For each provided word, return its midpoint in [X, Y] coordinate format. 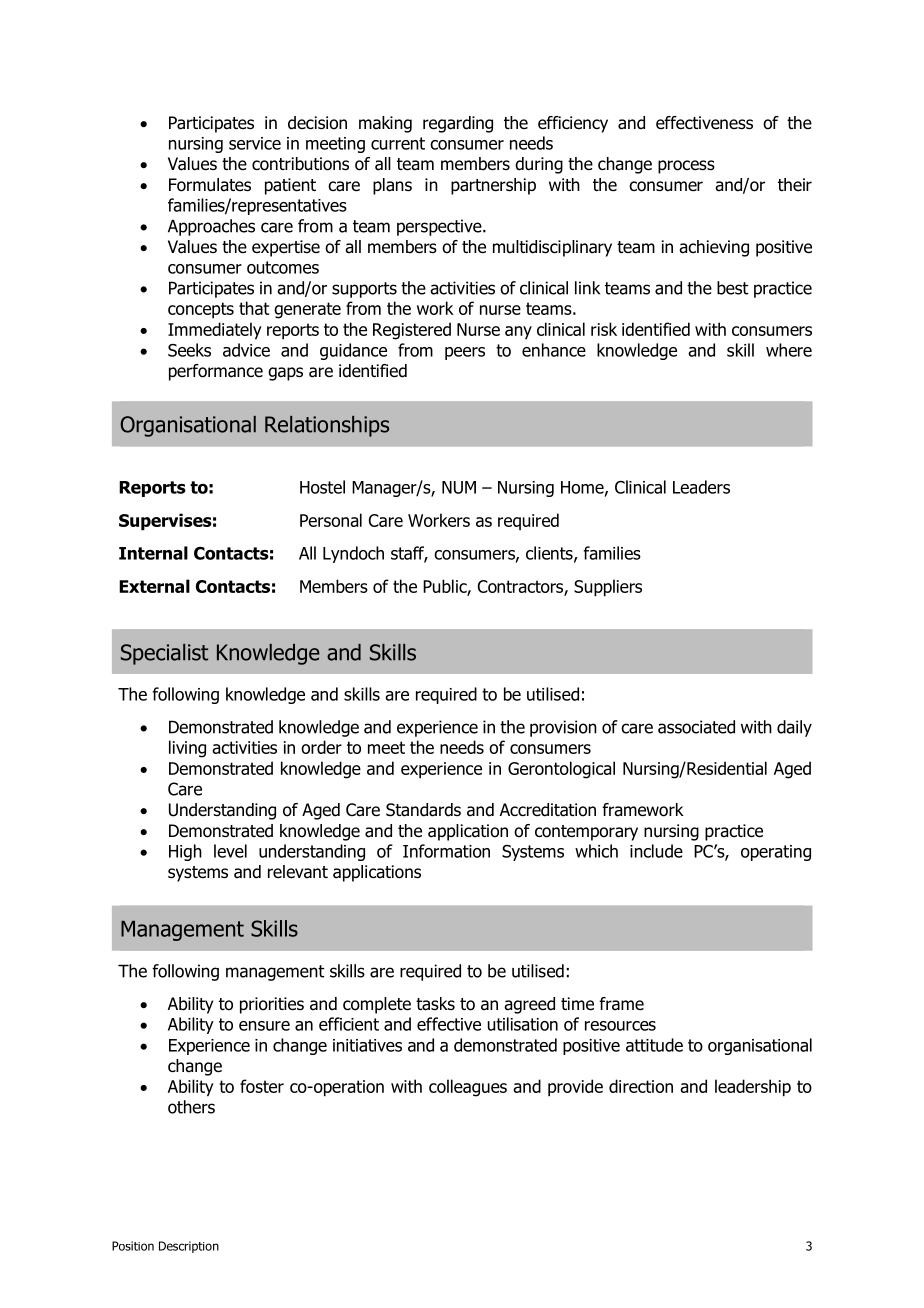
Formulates [210, 185]
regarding [458, 124]
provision [563, 728]
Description [189, 1247]
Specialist [164, 654]
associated [696, 727]
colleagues [468, 1088]
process [686, 167]
